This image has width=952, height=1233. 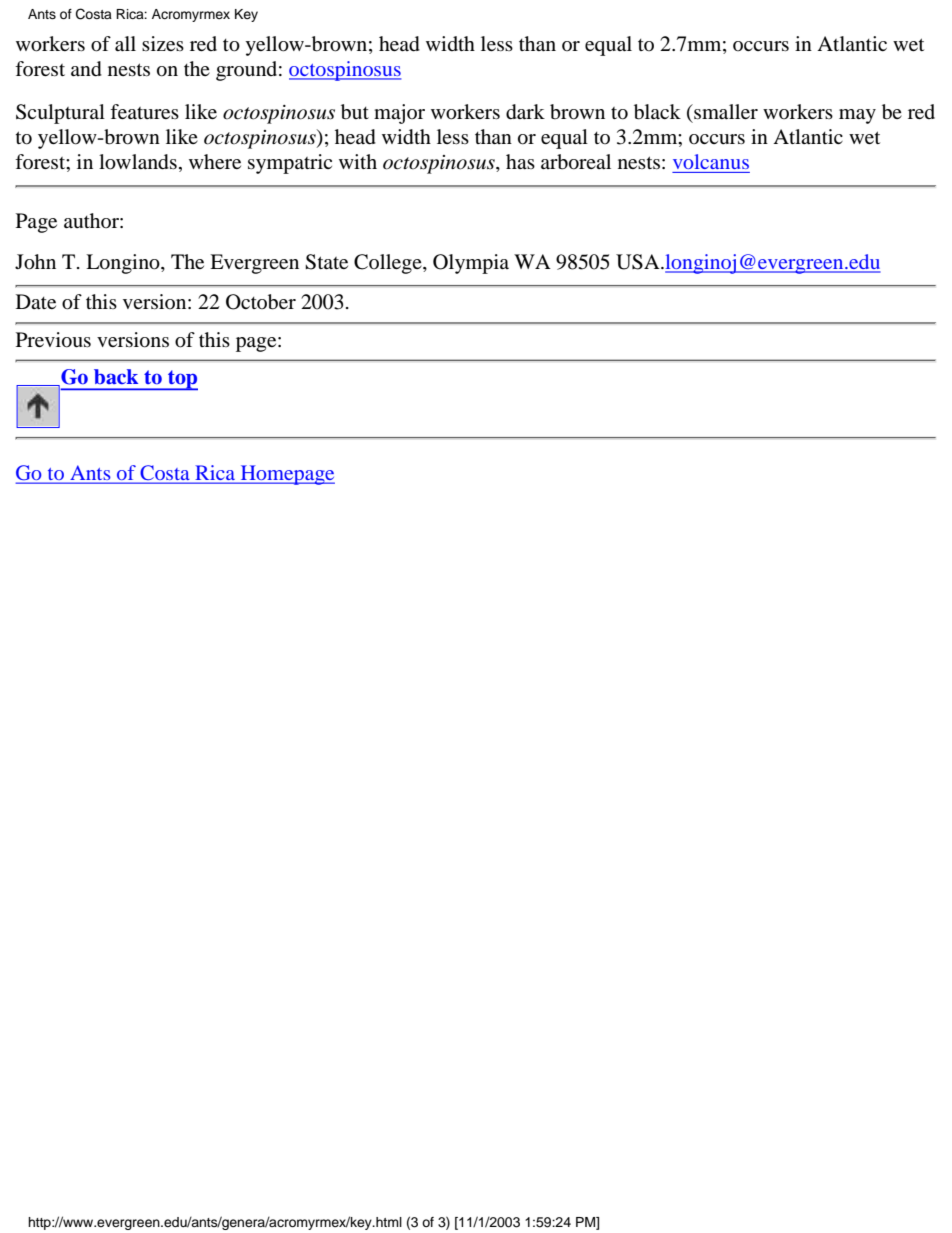 I want to click on lowlands, so click(x=138, y=162).
